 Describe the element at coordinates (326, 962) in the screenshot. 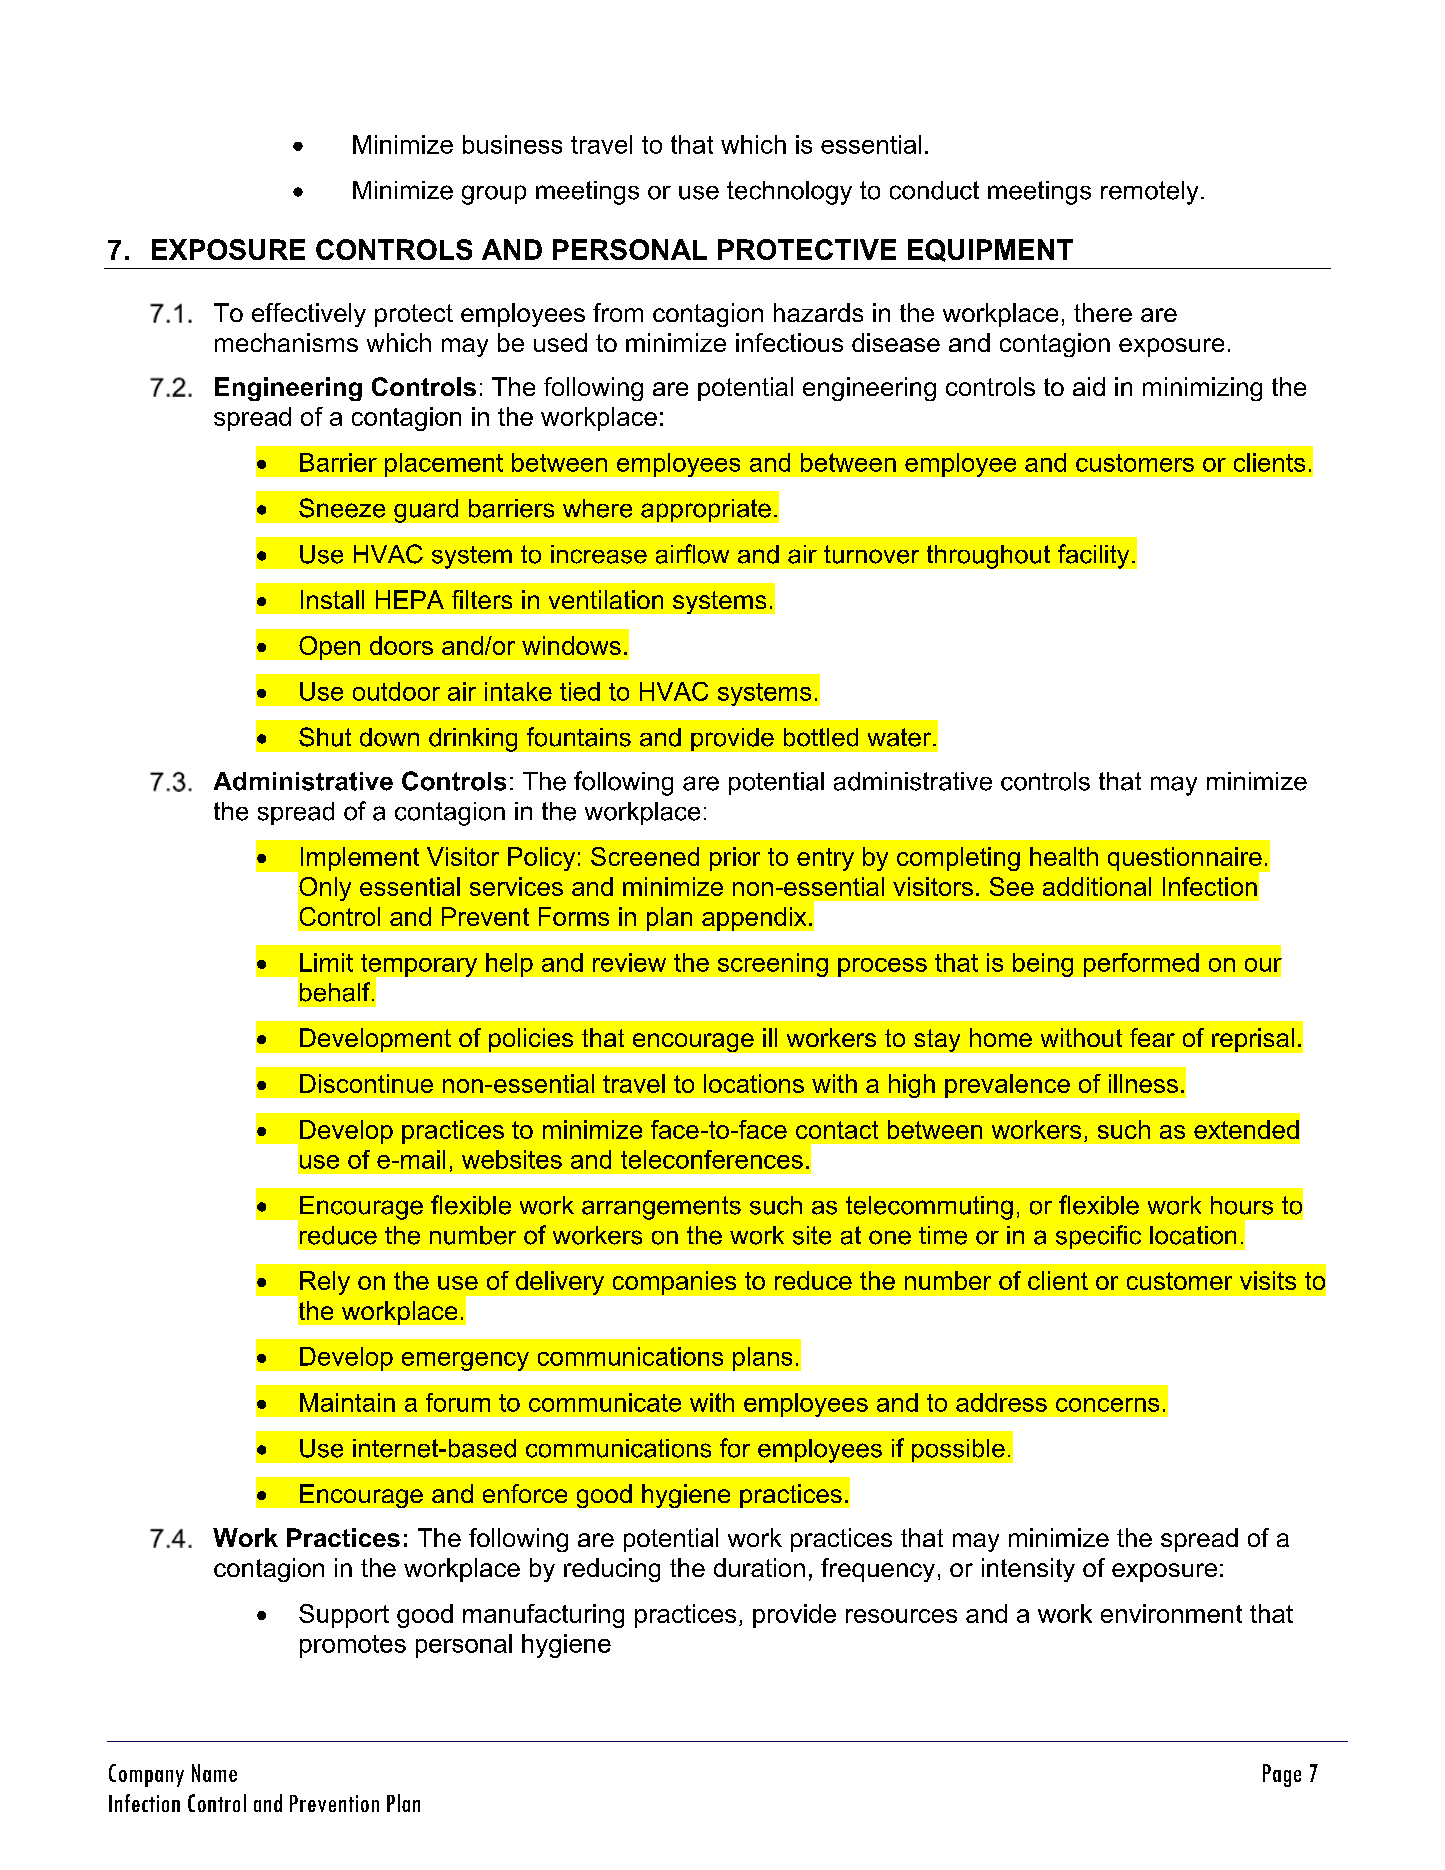

I see `Limit` at that location.
